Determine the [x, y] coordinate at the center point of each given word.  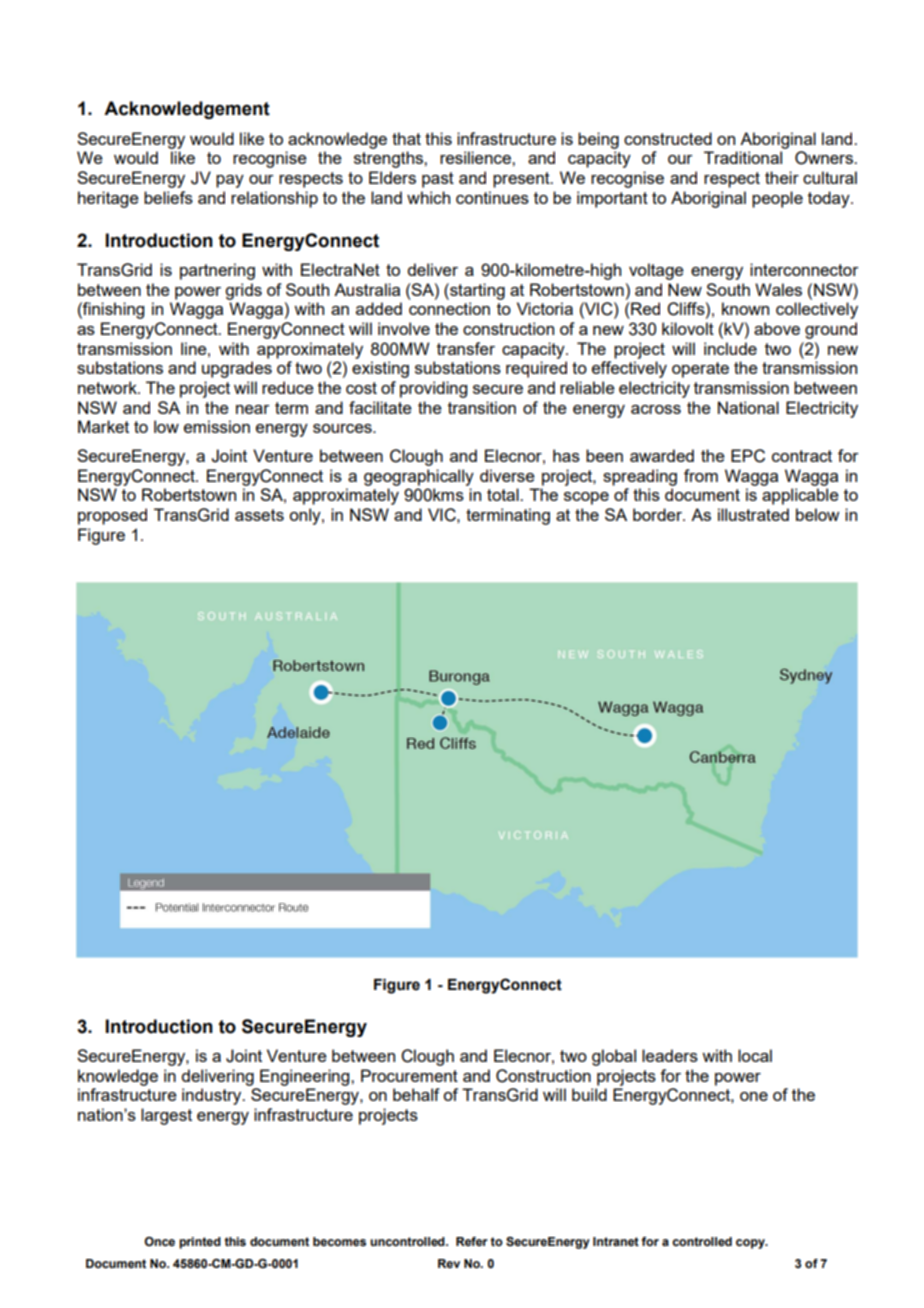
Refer [472, 1241]
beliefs [168, 197]
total [504, 494]
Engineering [306, 1077]
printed [200, 1243]
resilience [476, 157]
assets [259, 515]
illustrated [753, 514]
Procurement [409, 1075]
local [755, 1055]
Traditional [743, 157]
